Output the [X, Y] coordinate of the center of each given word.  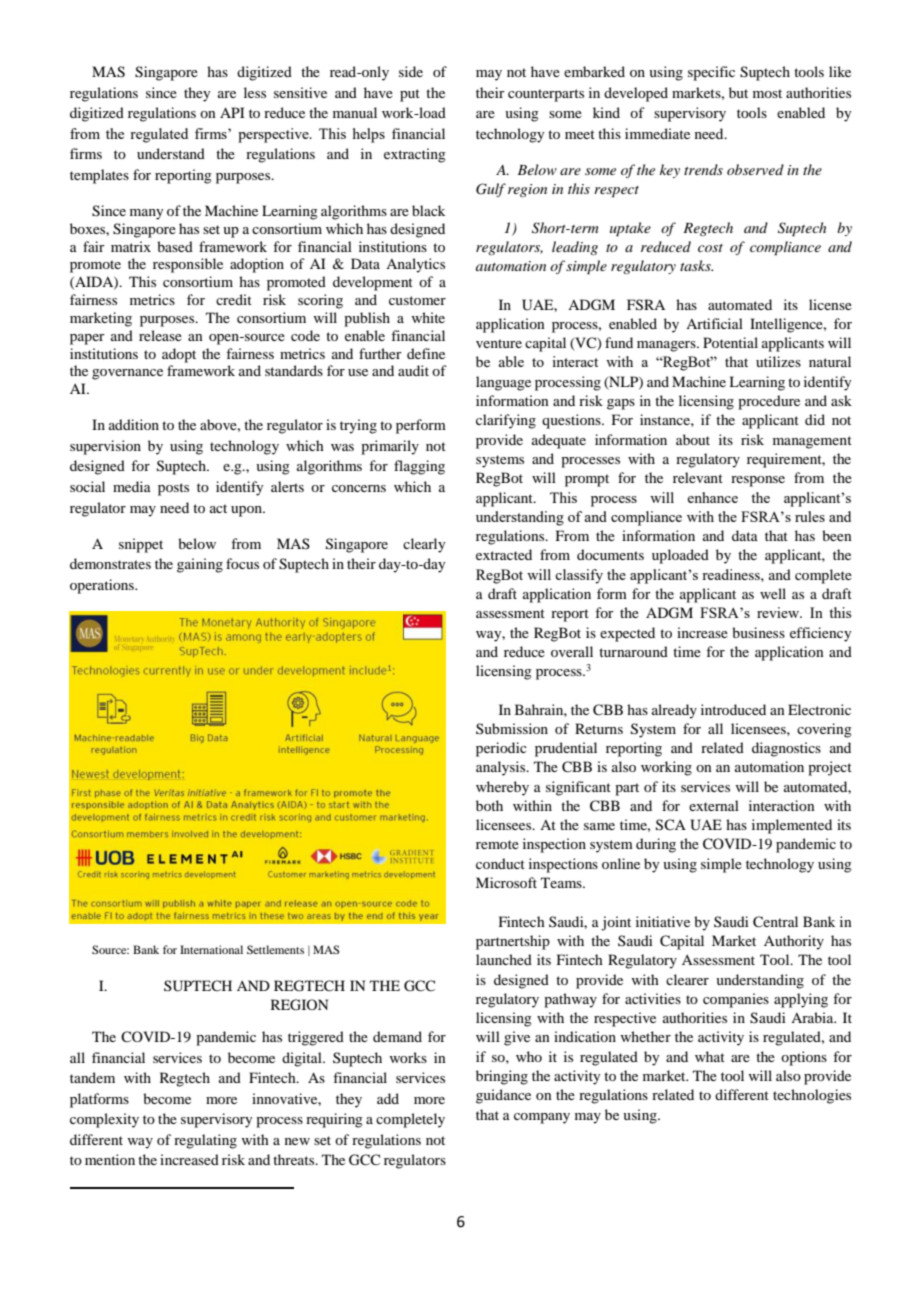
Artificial [714, 323]
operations [103, 586]
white [428, 317]
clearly [424, 545]
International [211, 949]
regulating [205, 1141]
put [410, 95]
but [738, 92]
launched [504, 959]
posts [173, 489]
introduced [733, 709]
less [255, 92]
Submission [512, 728]
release [160, 335]
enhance [712, 497]
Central [775, 922]
